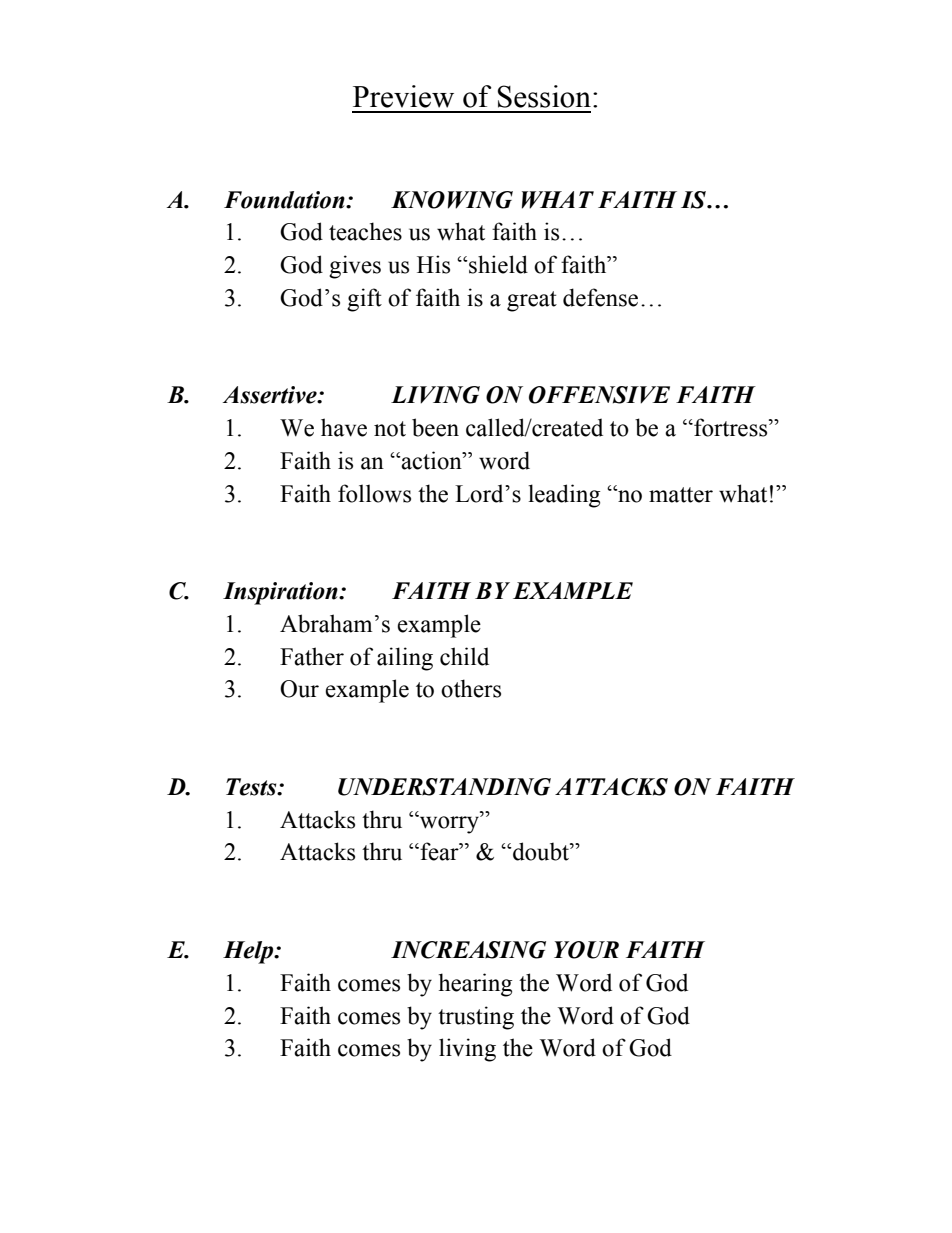 The height and width of the page is (1233, 952). What do you see at coordinates (444, 787) in the page?
I see `UNDERSTANDING` at bounding box center [444, 787].
